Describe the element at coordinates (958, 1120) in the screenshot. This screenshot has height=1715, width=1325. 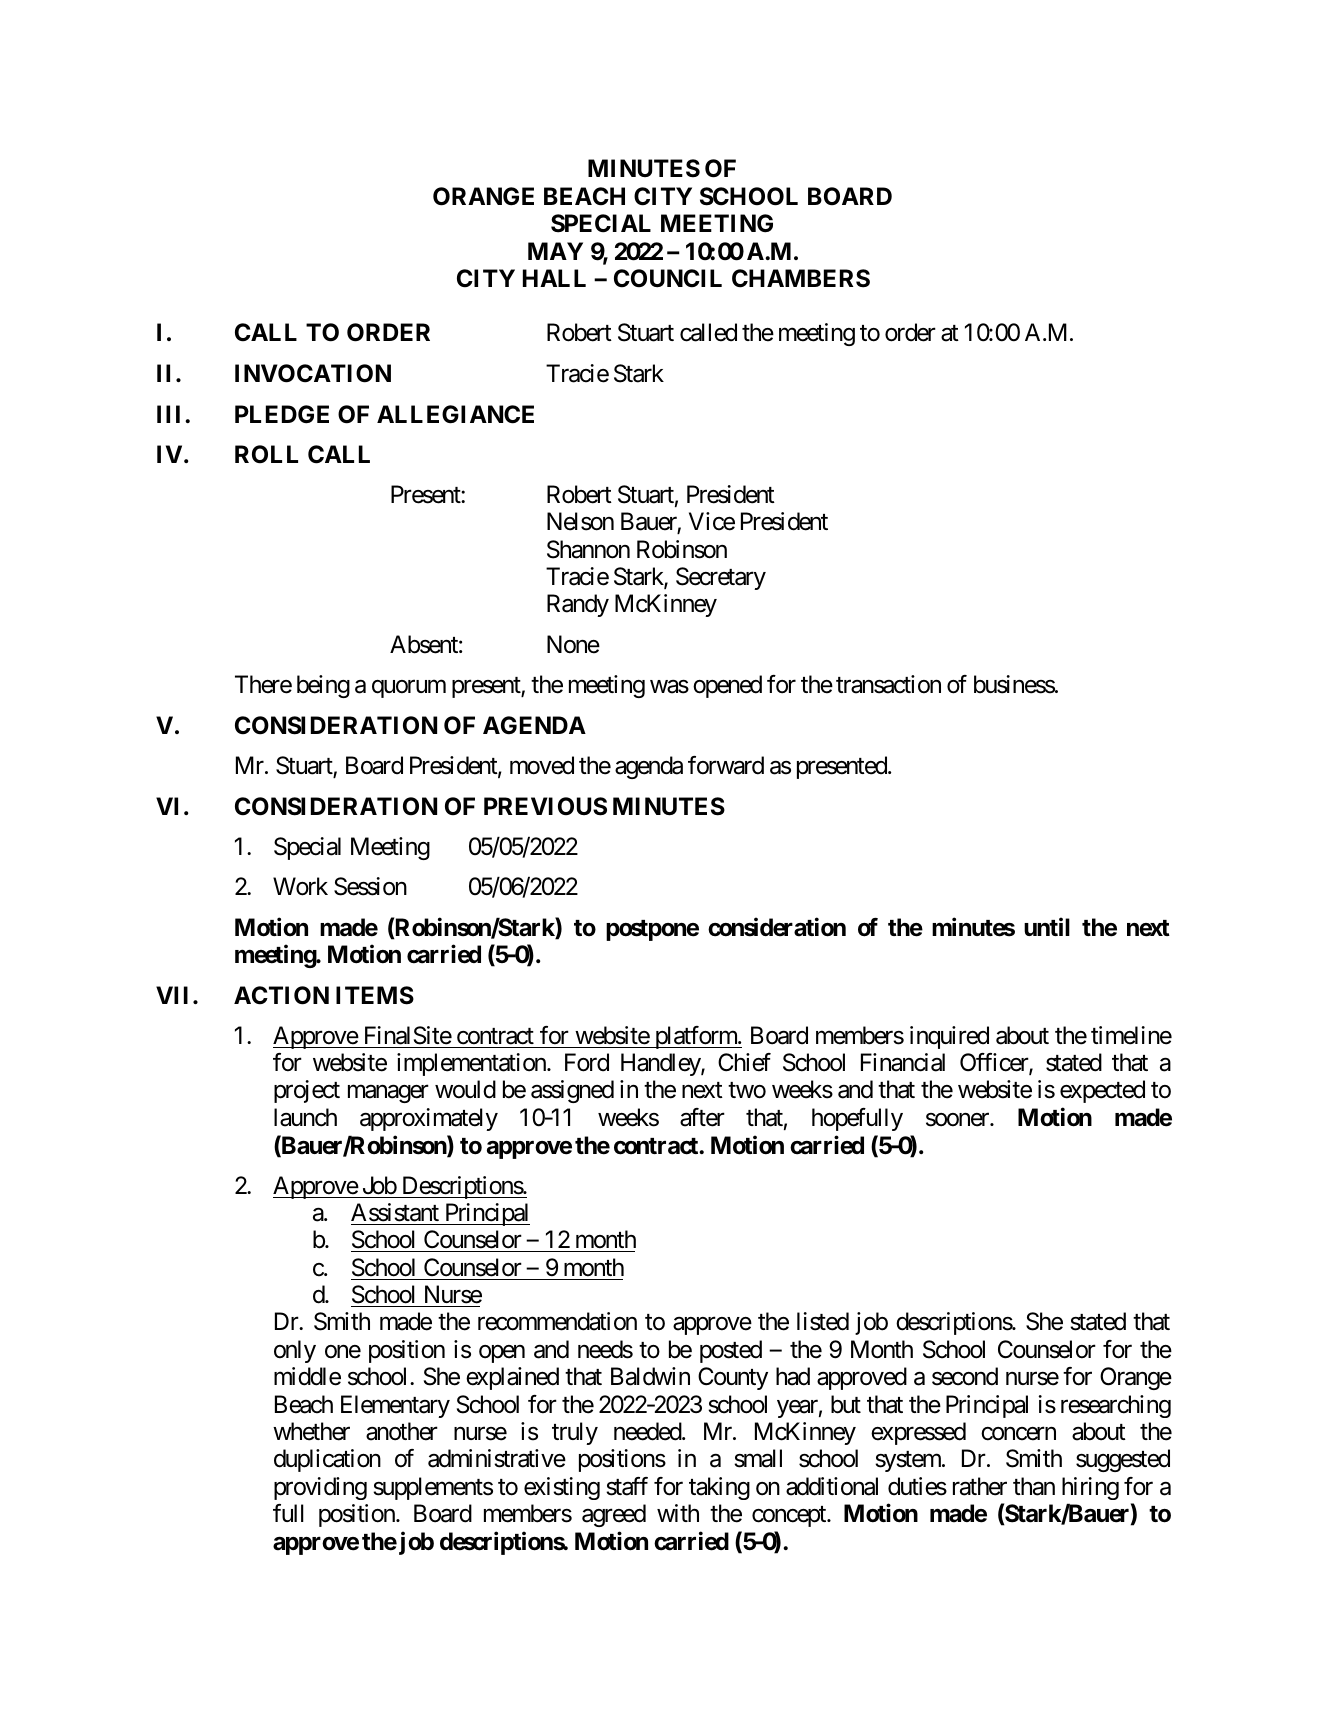
I see `sooner` at that location.
